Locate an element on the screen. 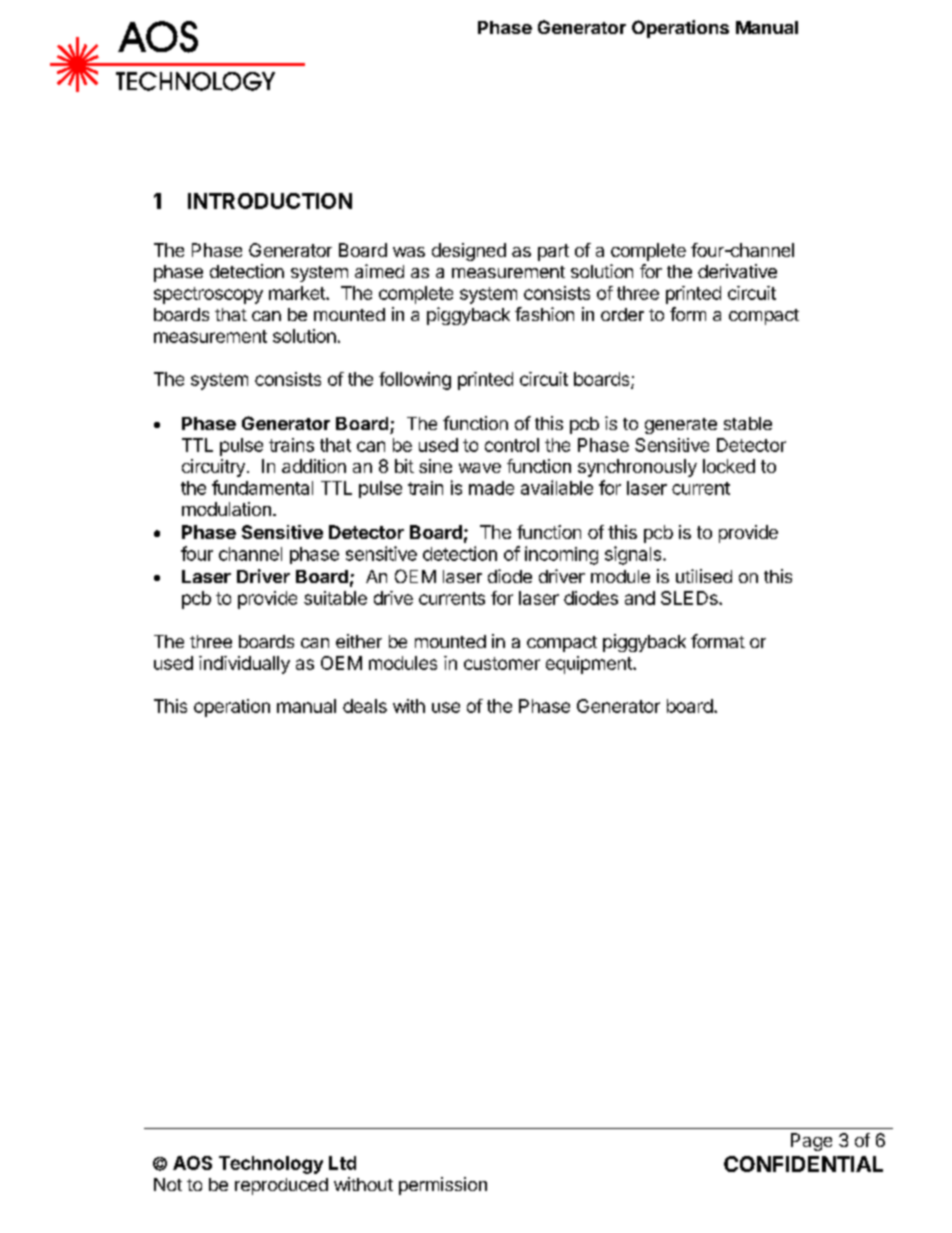 Image resolution: width=952 pixels, height=1233 pixels. CONFIDENTIAL is located at coordinates (803, 1164).
